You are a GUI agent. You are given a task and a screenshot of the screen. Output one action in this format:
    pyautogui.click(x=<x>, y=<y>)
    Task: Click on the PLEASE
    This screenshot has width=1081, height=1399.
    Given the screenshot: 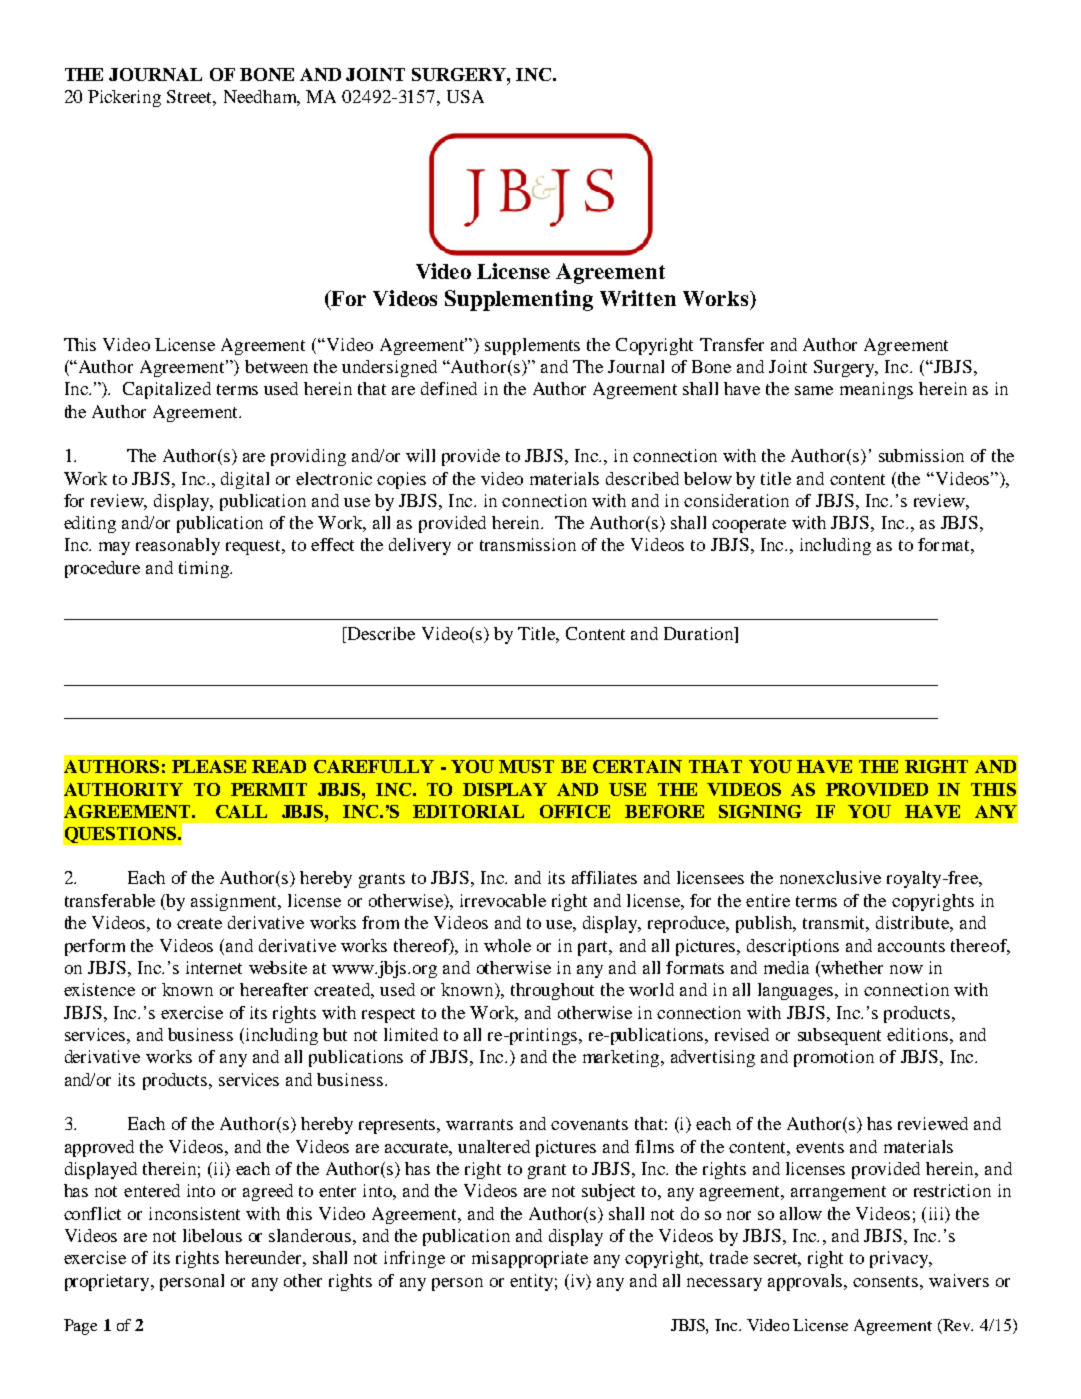 What is the action you would take?
    pyautogui.click(x=209, y=766)
